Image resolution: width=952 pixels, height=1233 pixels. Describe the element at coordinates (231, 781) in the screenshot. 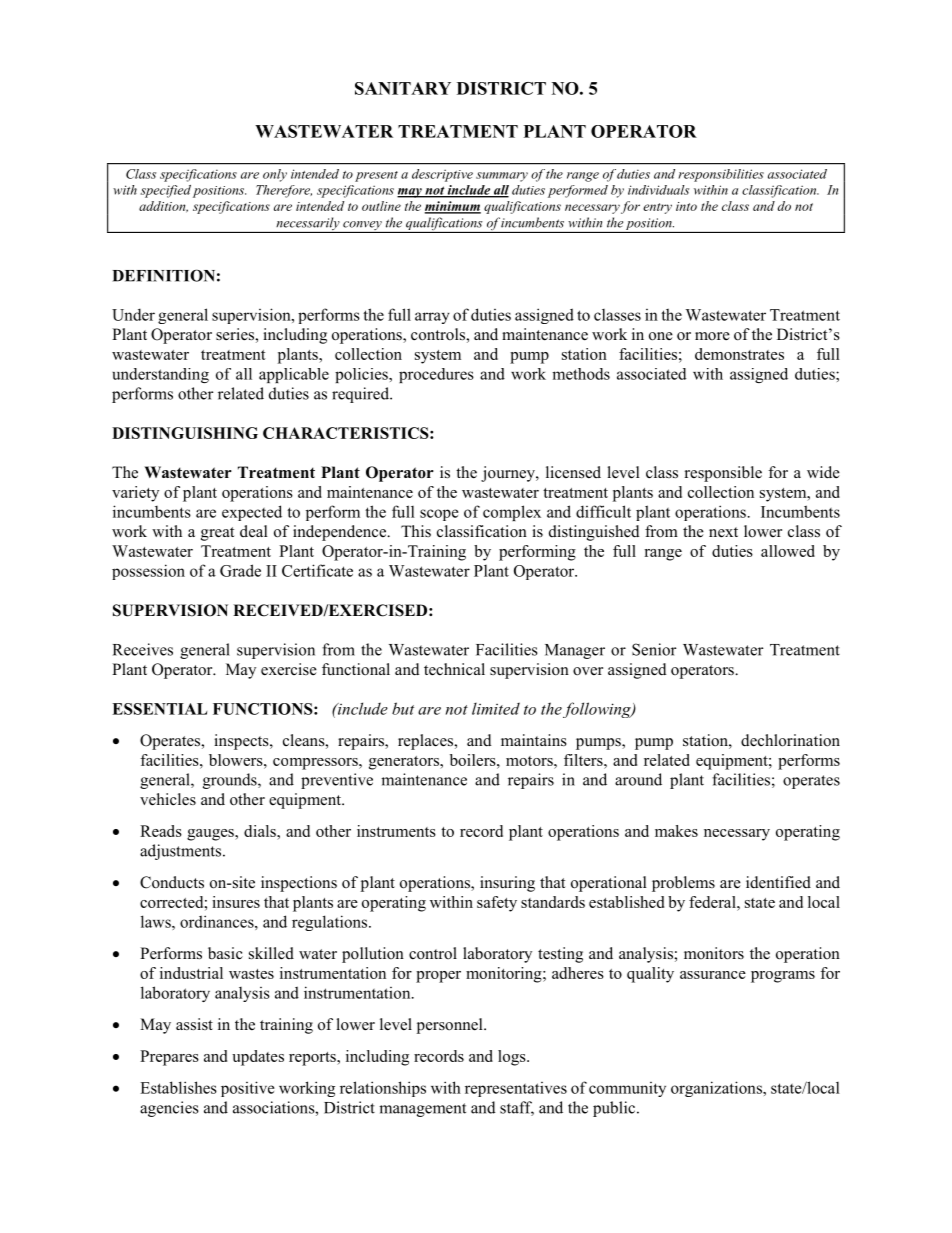

I see `grounds` at that location.
